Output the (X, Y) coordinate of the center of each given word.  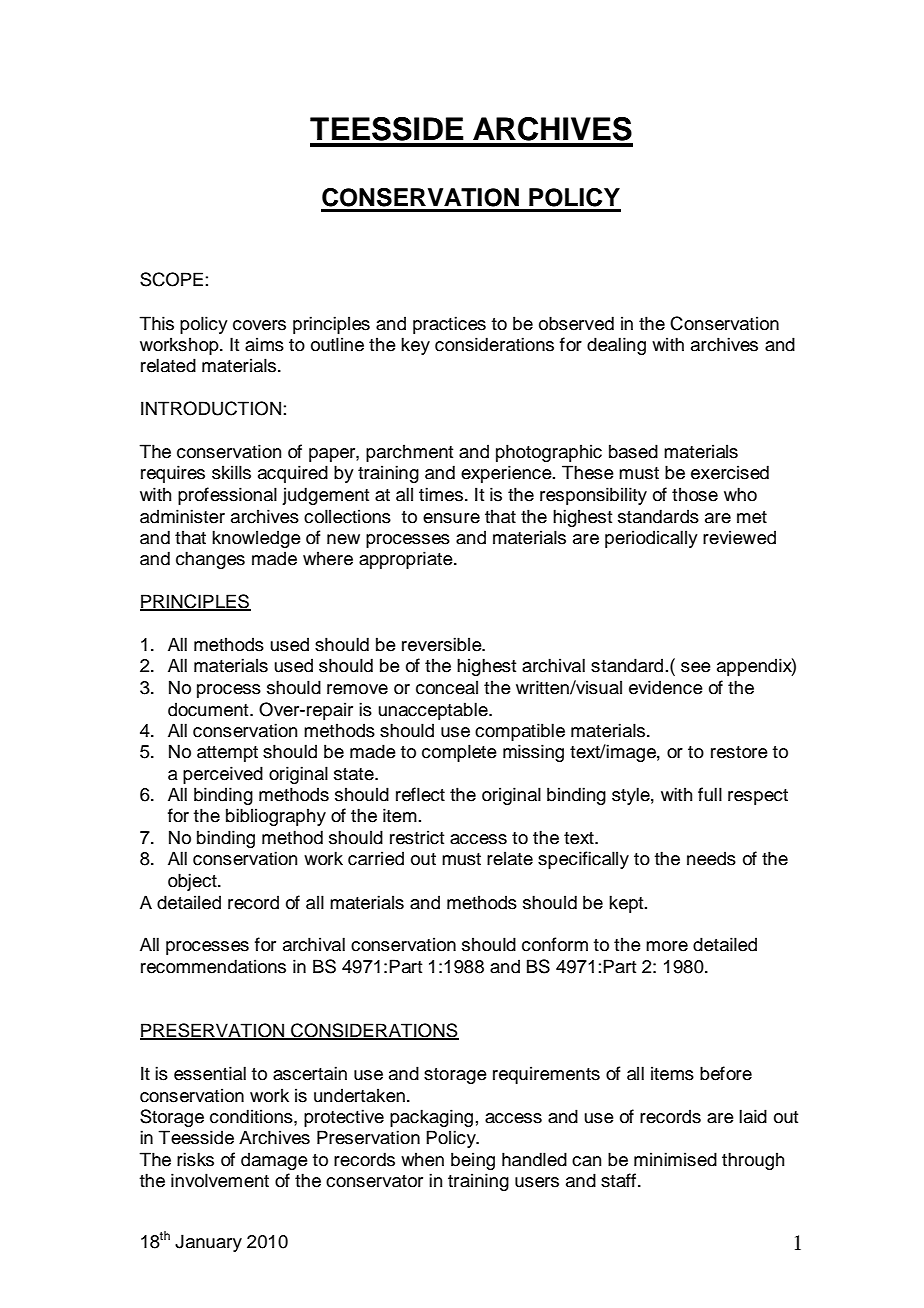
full (710, 794)
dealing (616, 346)
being (473, 1161)
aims (264, 344)
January (208, 1243)
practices (449, 325)
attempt (227, 754)
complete (459, 753)
